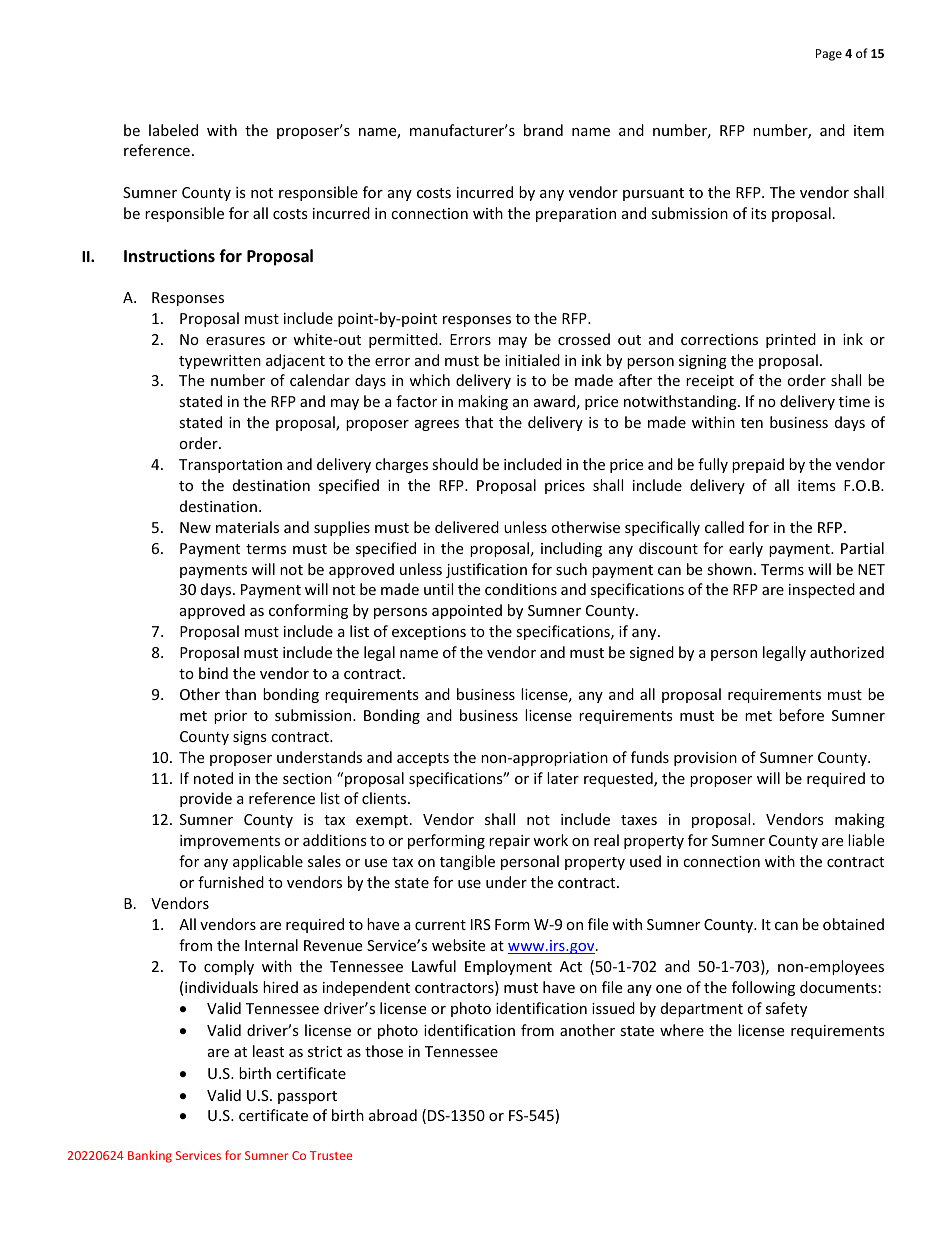 Image resolution: width=952 pixels, height=1233 pixels. What do you see at coordinates (543, 130) in the document?
I see `brand` at bounding box center [543, 130].
